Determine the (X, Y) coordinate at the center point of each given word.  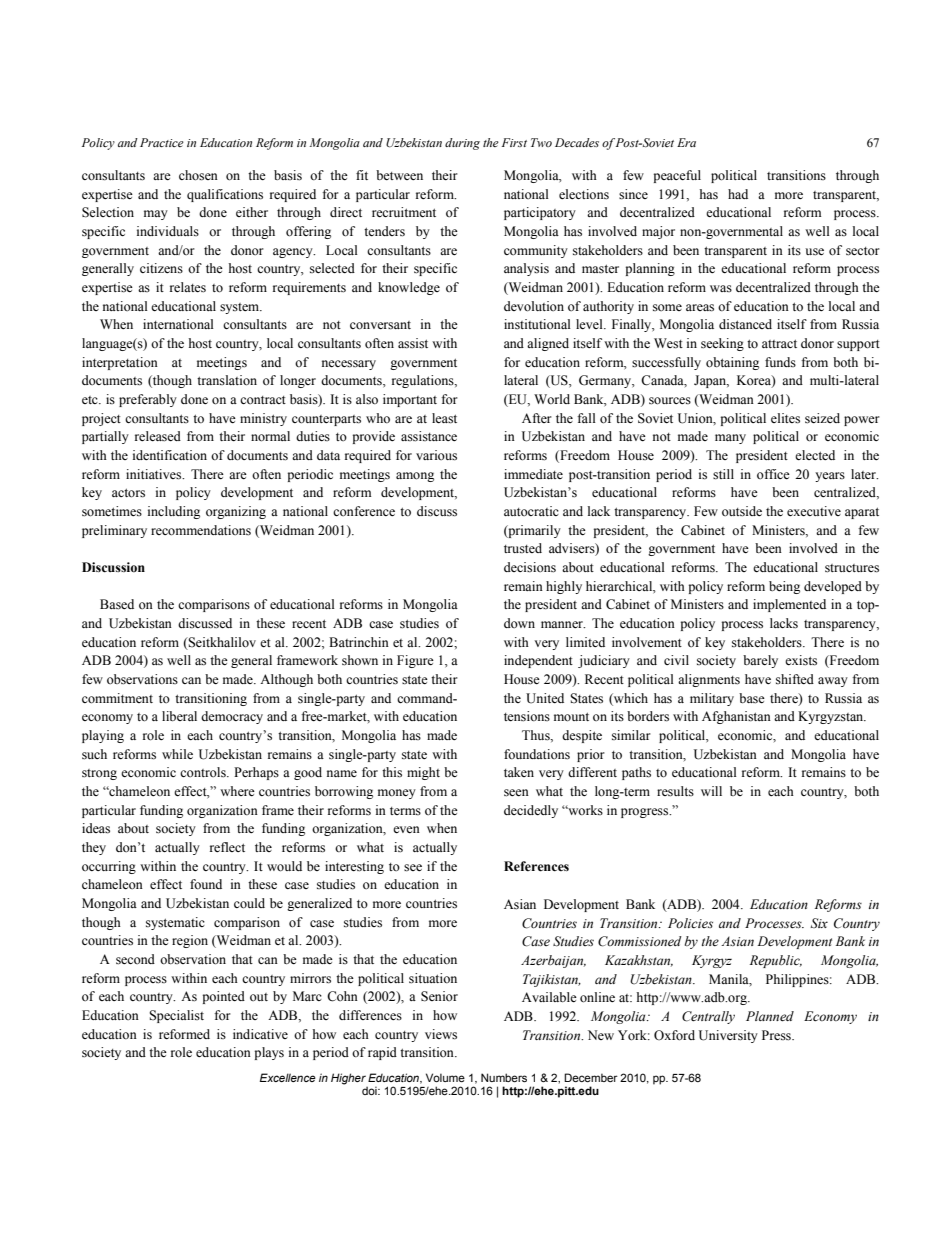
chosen (198, 175)
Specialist (176, 1016)
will (711, 791)
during (462, 144)
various (436, 455)
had (738, 194)
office (773, 474)
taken (519, 772)
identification (170, 455)
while (177, 754)
